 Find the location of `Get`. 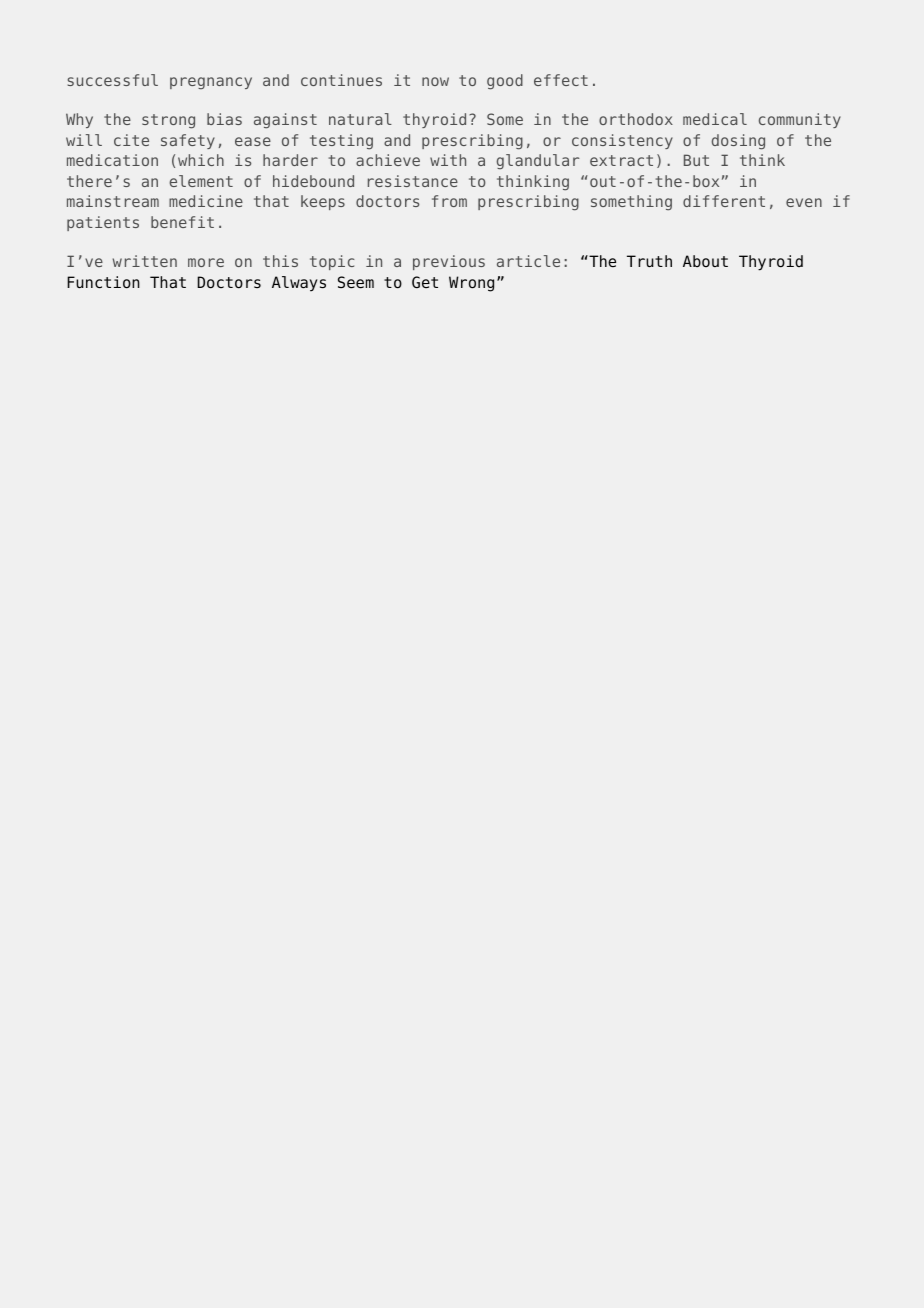

Get is located at coordinates (425, 282).
